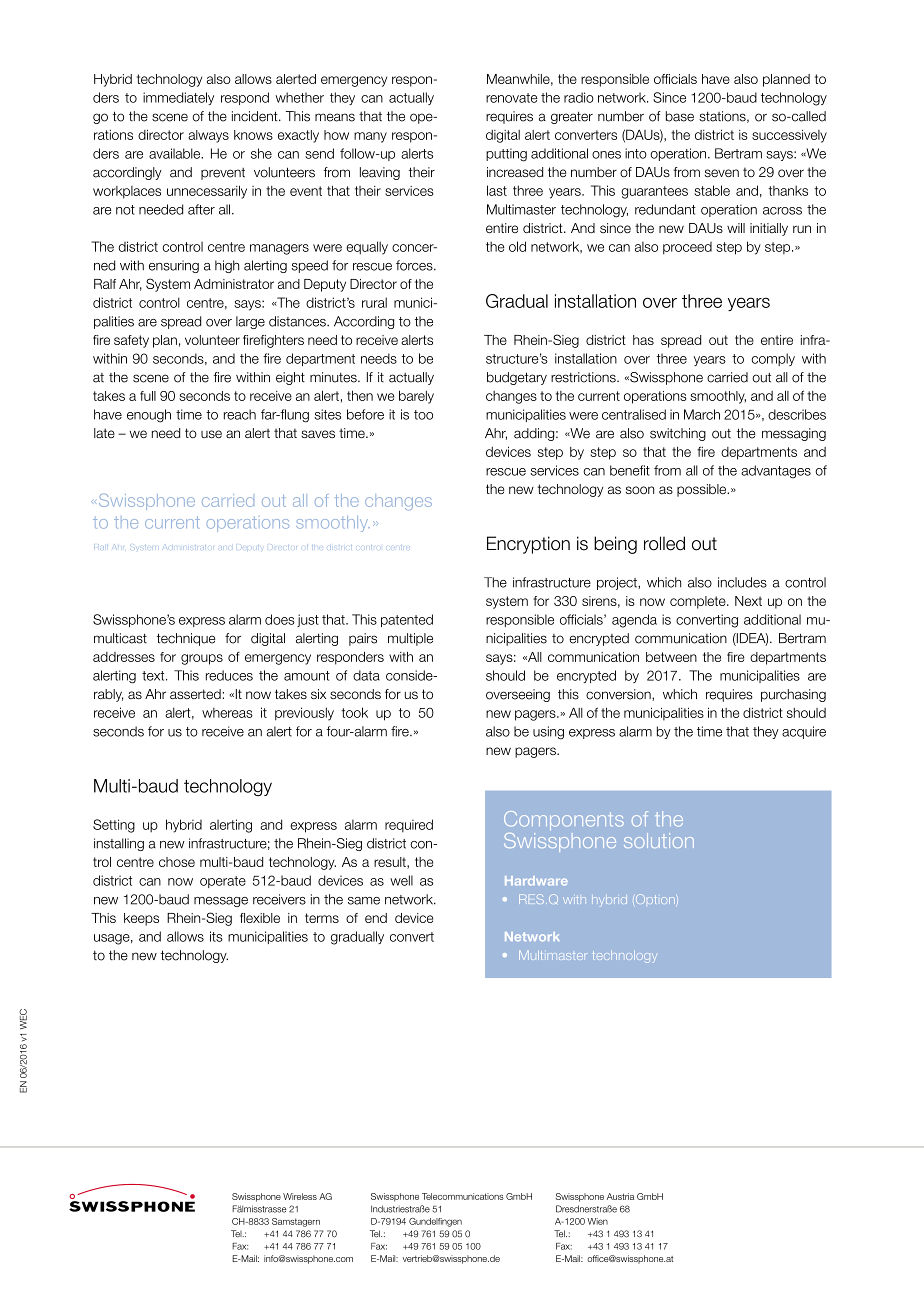 The height and width of the screenshot is (1308, 924). Describe the element at coordinates (216, 936) in the screenshot. I see `its` at that location.
